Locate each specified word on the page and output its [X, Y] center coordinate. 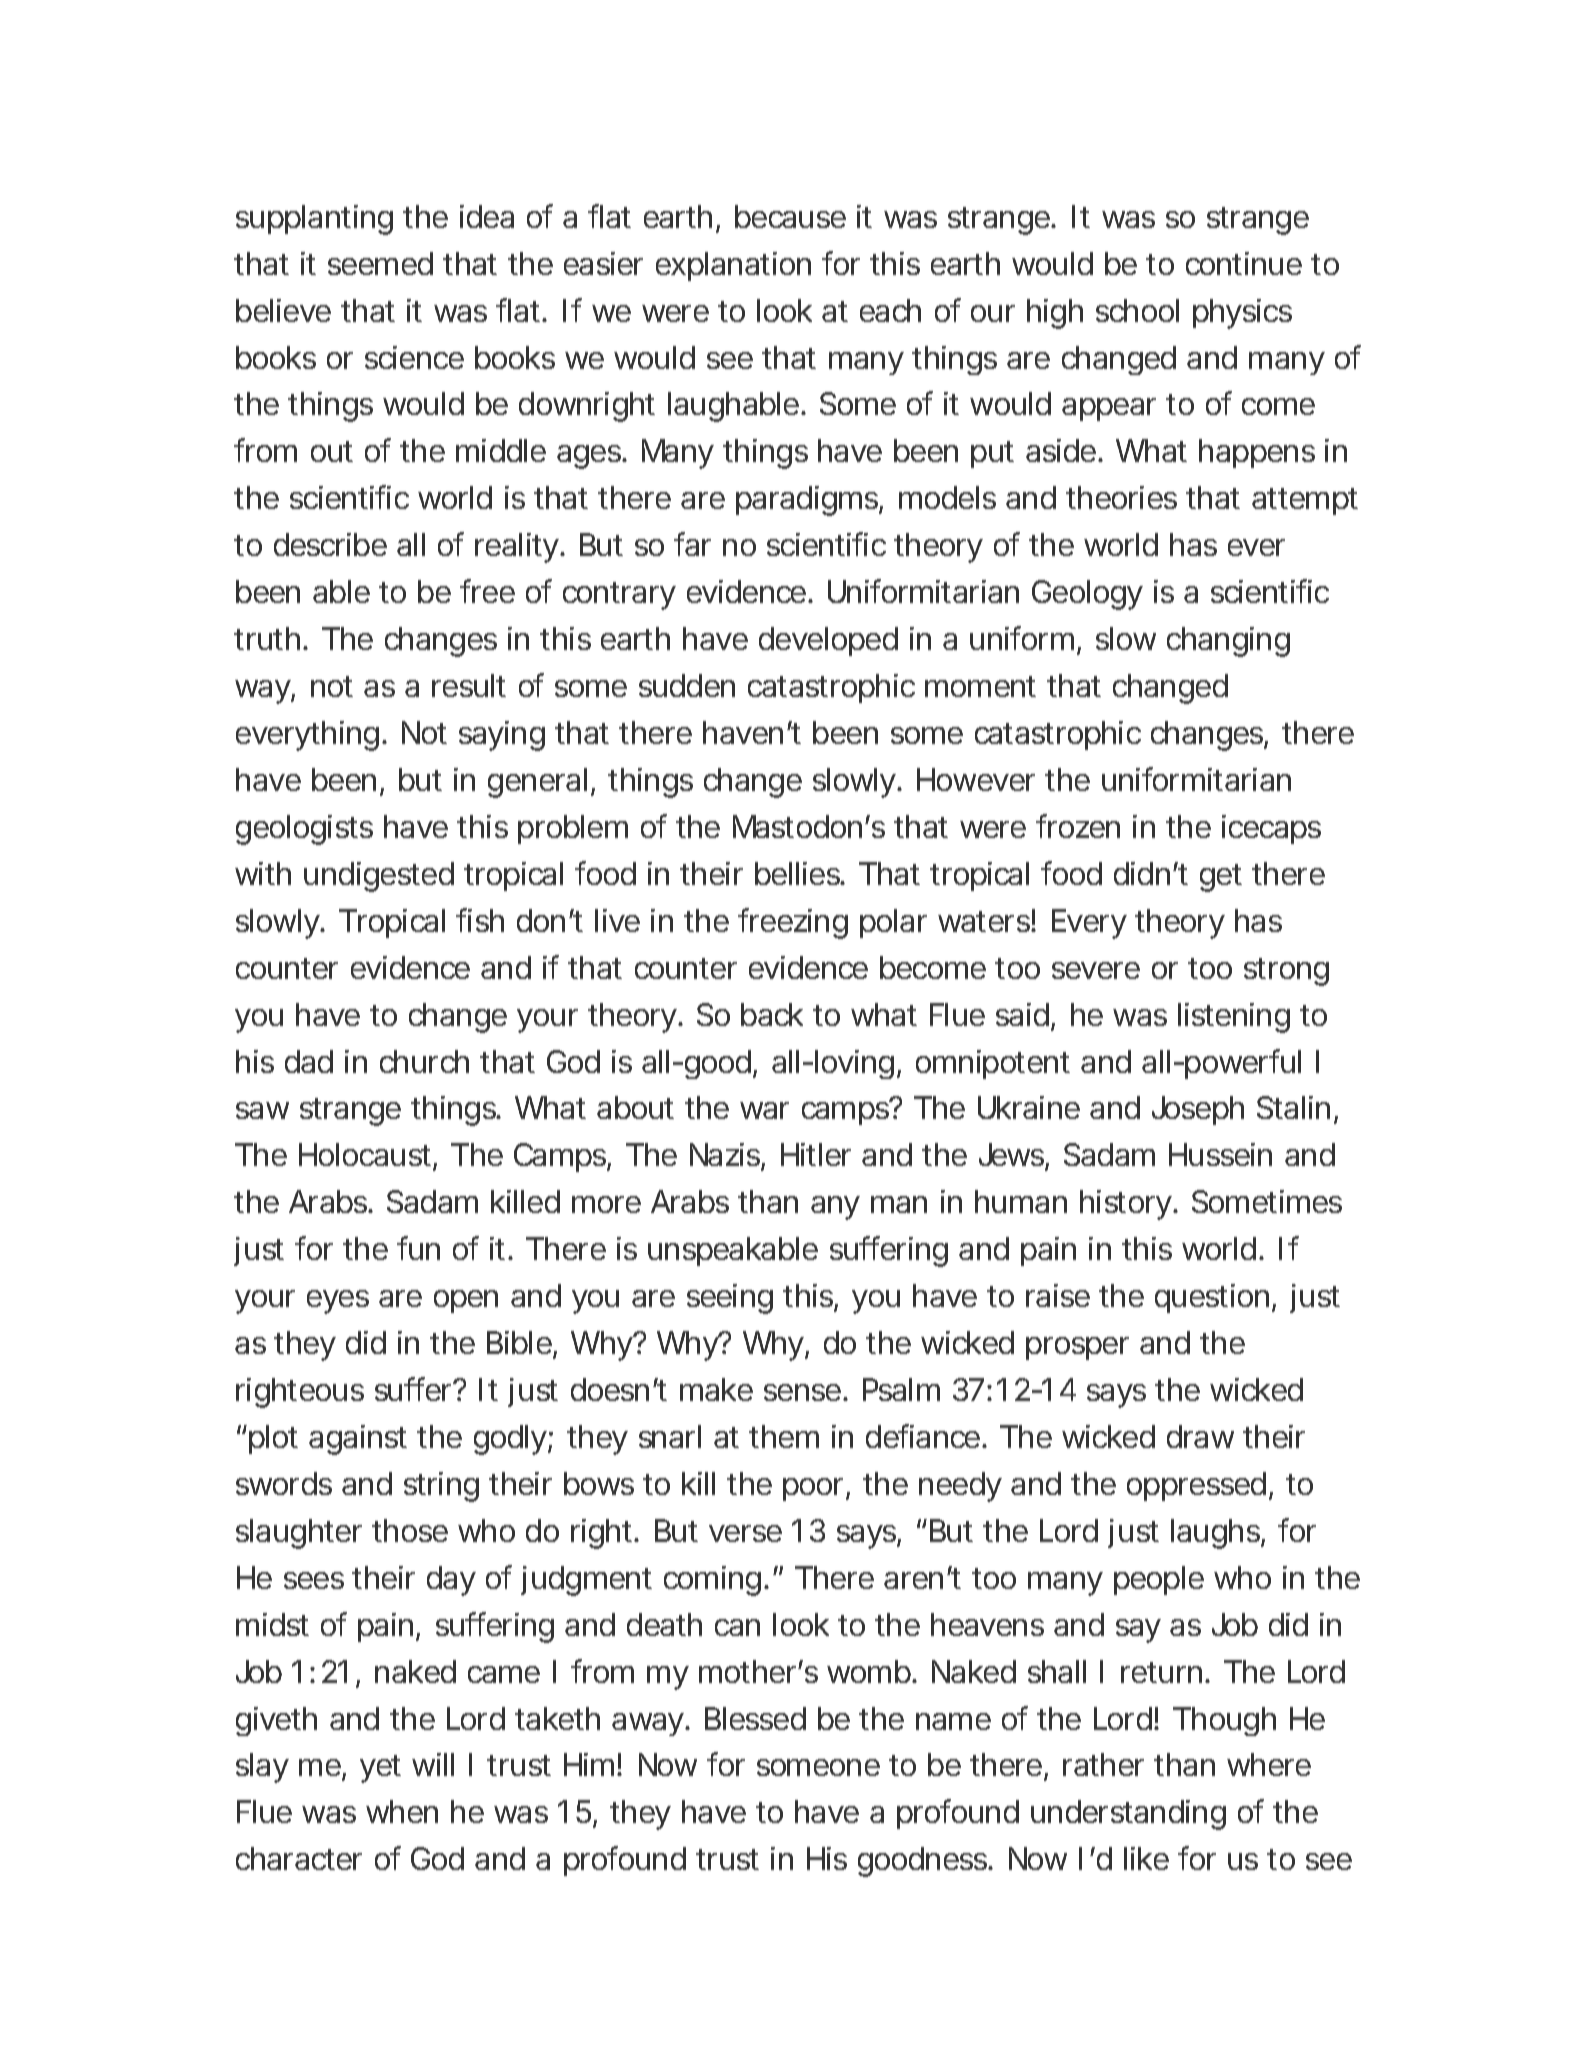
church [424, 1061]
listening [1234, 1018]
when [402, 1811]
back [772, 1014]
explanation [733, 266]
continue [1244, 263]
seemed [380, 263]
